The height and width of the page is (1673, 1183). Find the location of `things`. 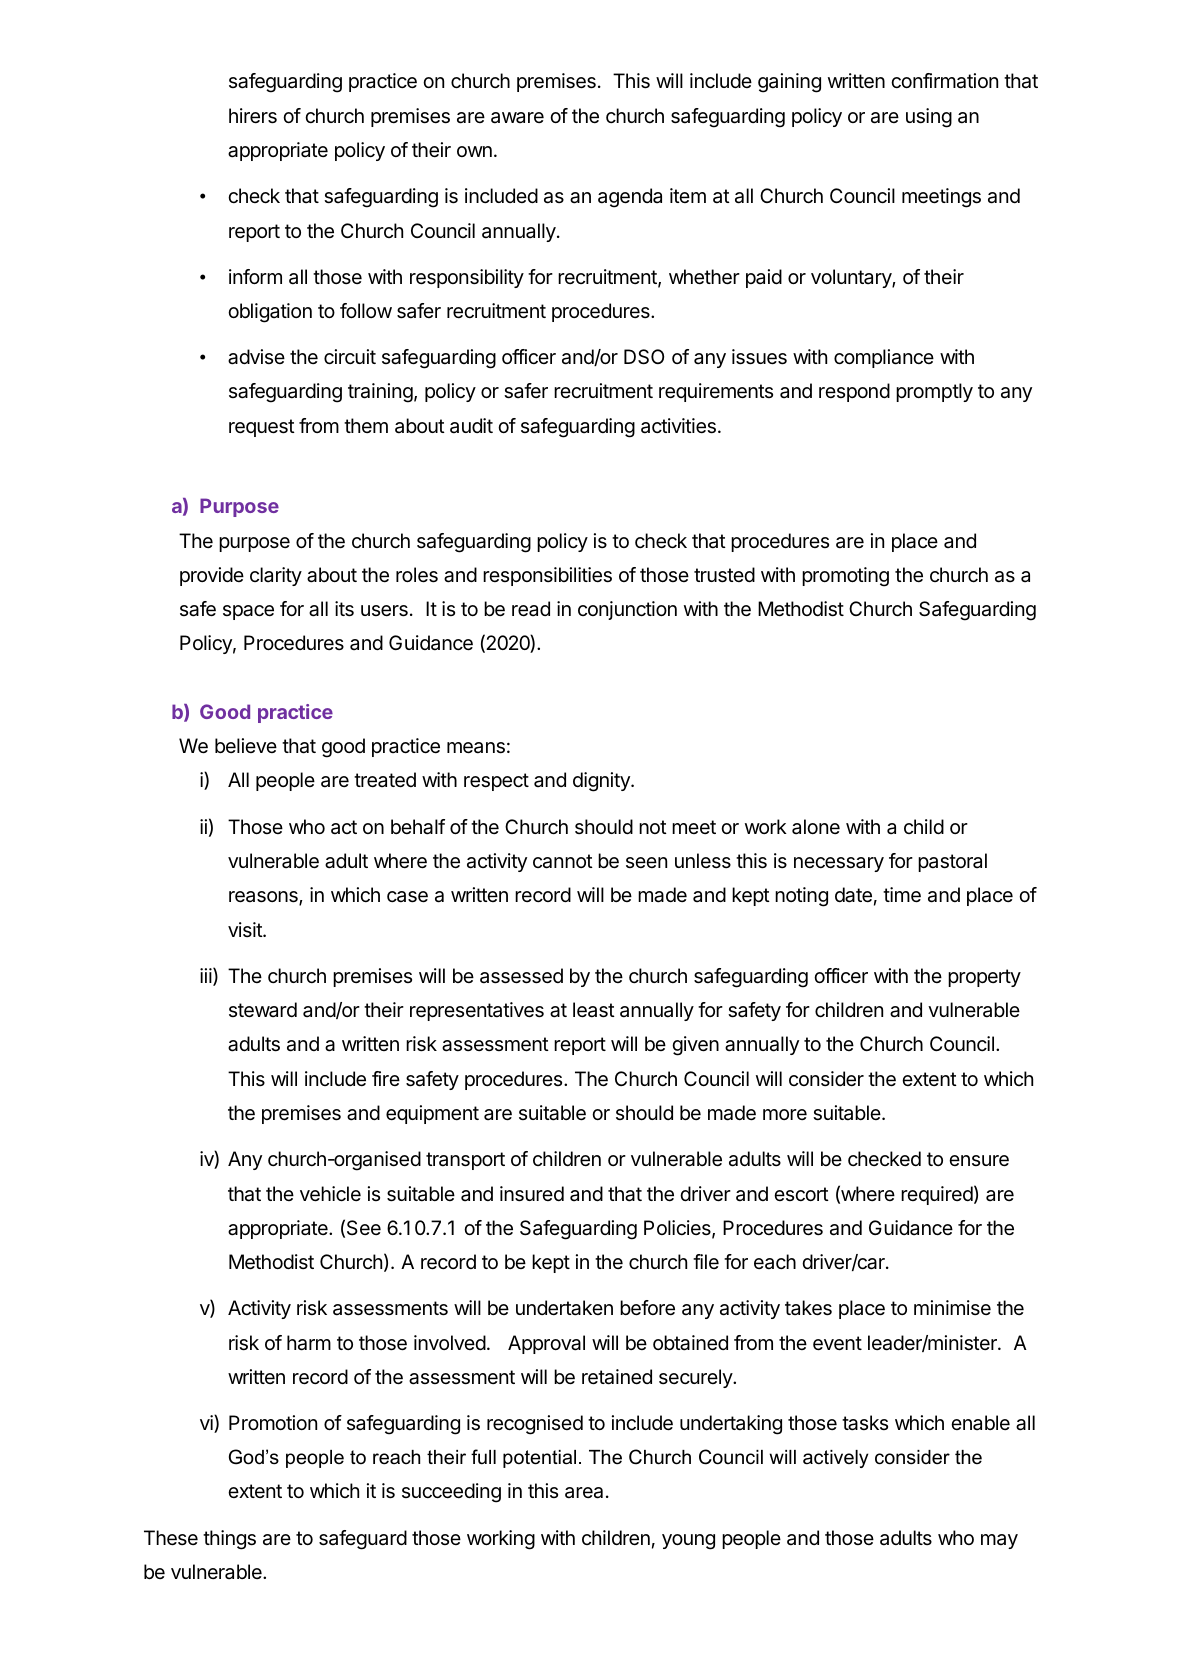

things is located at coordinates (229, 1540).
